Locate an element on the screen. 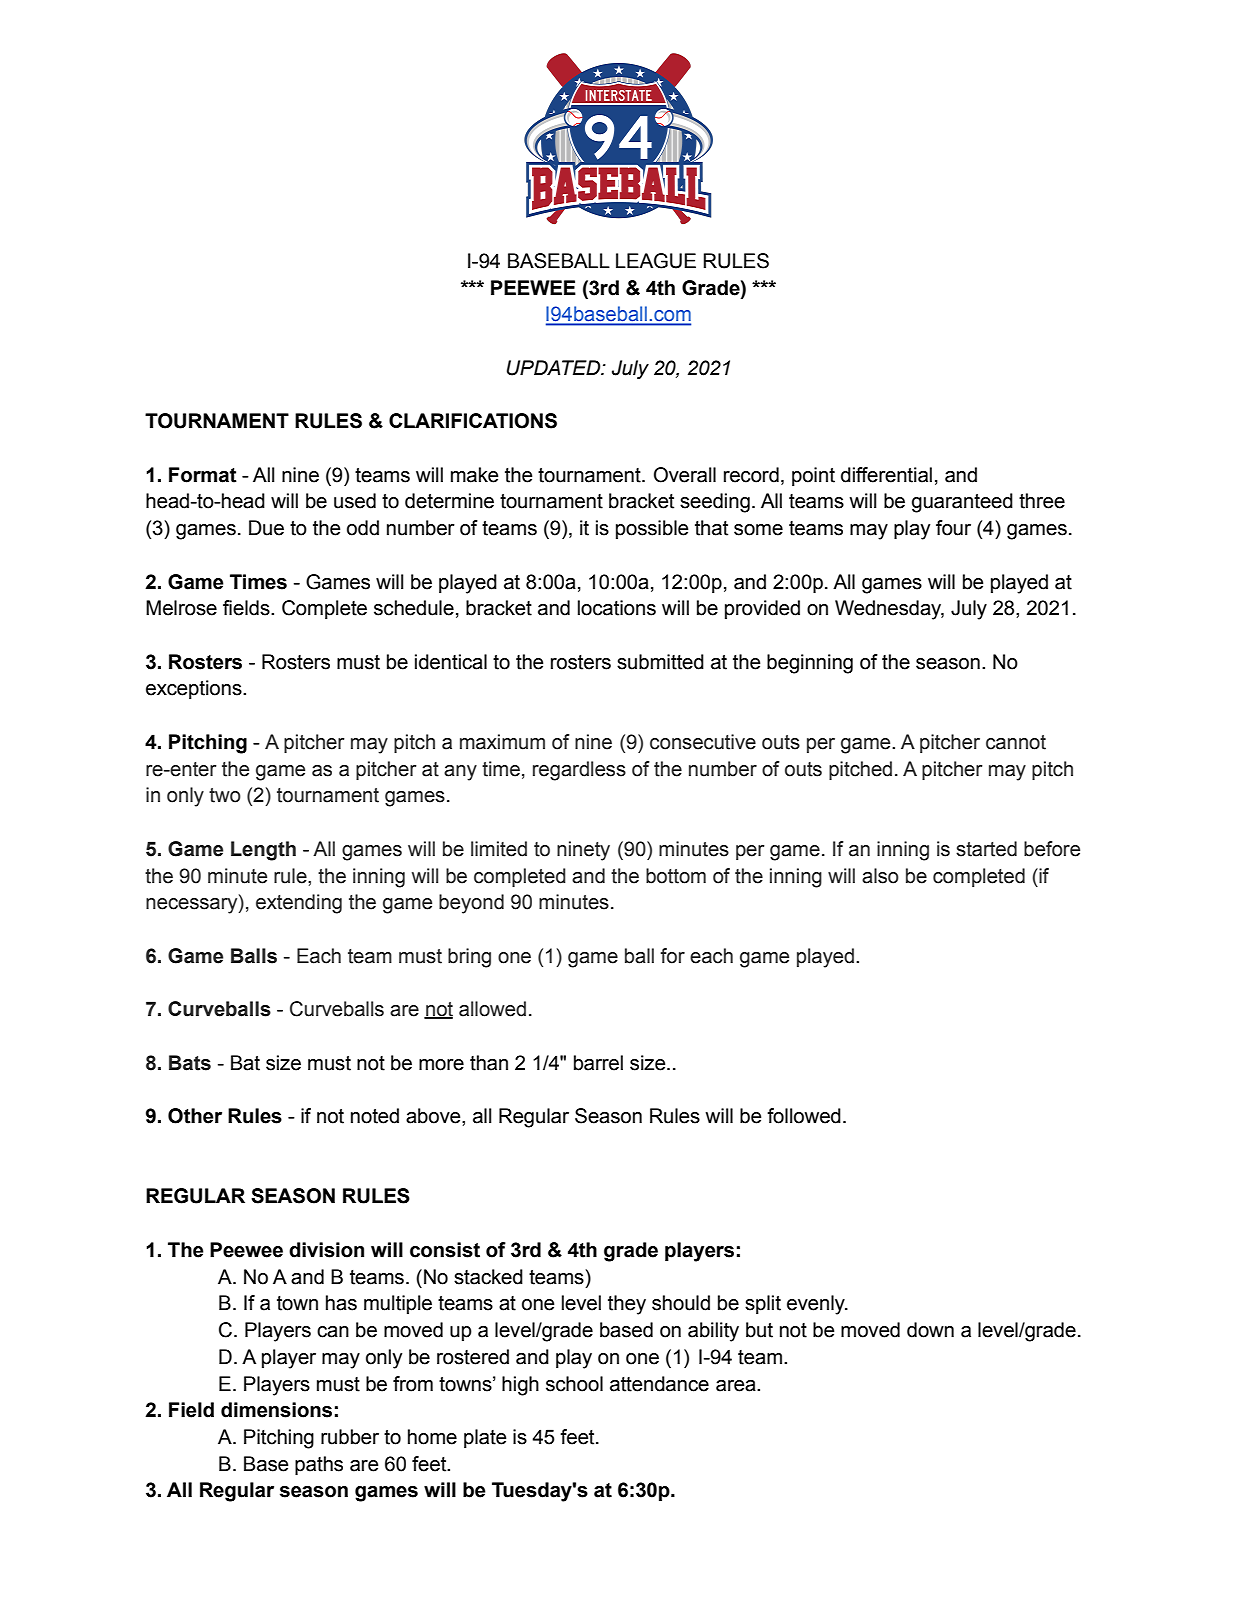  two is located at coordinates (225, 795).
